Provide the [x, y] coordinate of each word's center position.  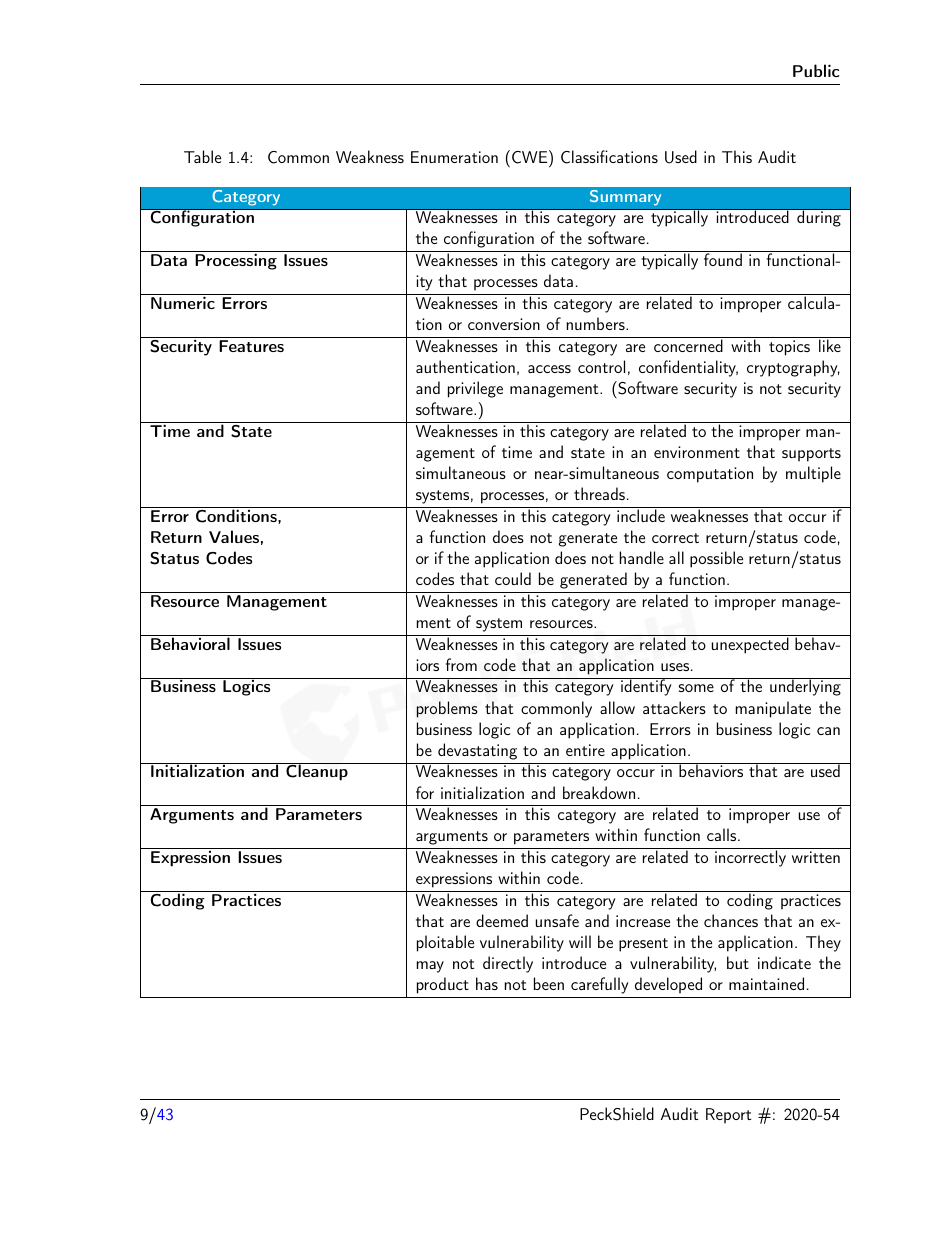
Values [234, 536]
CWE [528, 157]
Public [816, 70]
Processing [236, 261]
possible [716, 559]
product [443, 985]
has [487, 983]
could [513, 578]
